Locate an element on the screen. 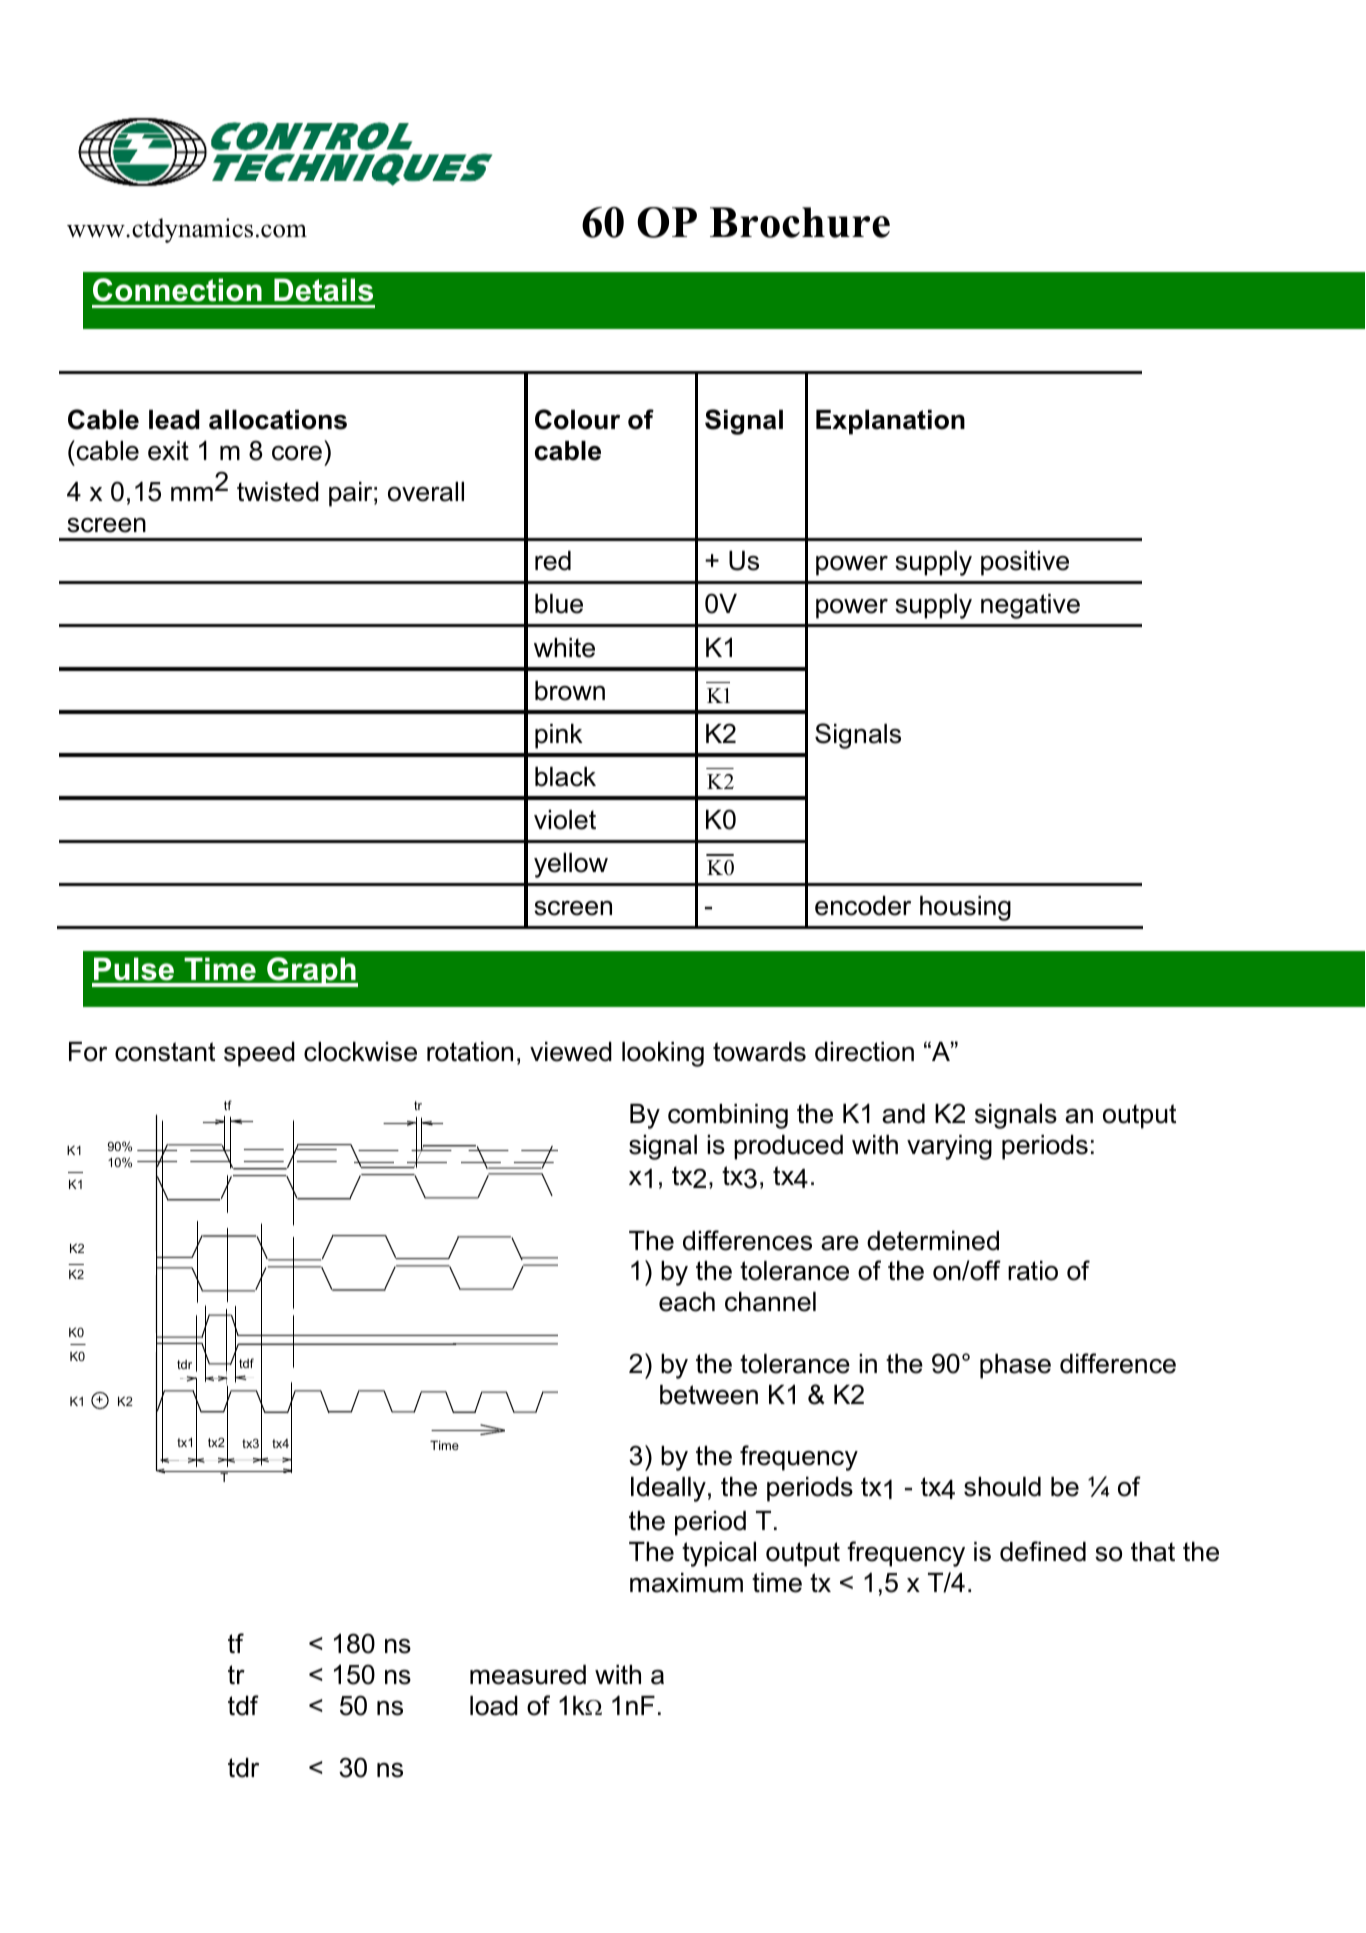  Colour is located at coordinates (577, 419).
